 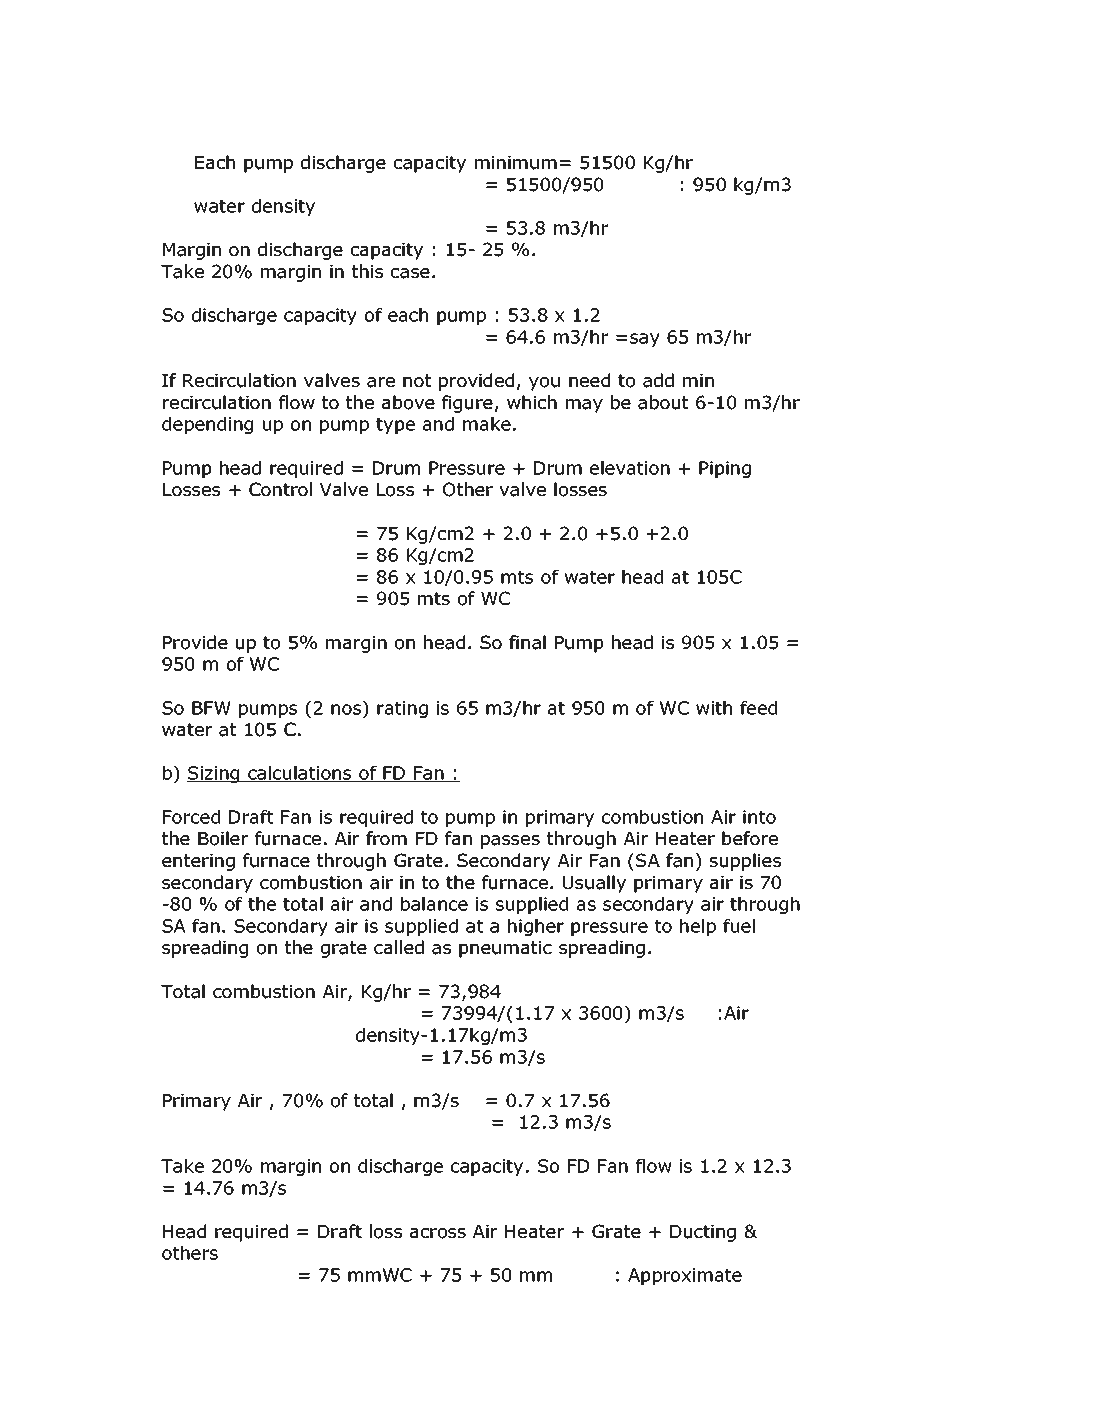 What do you see at coordinates (487, 424) in the screenshot?
I see `make` at bounding box center [487, 424].
